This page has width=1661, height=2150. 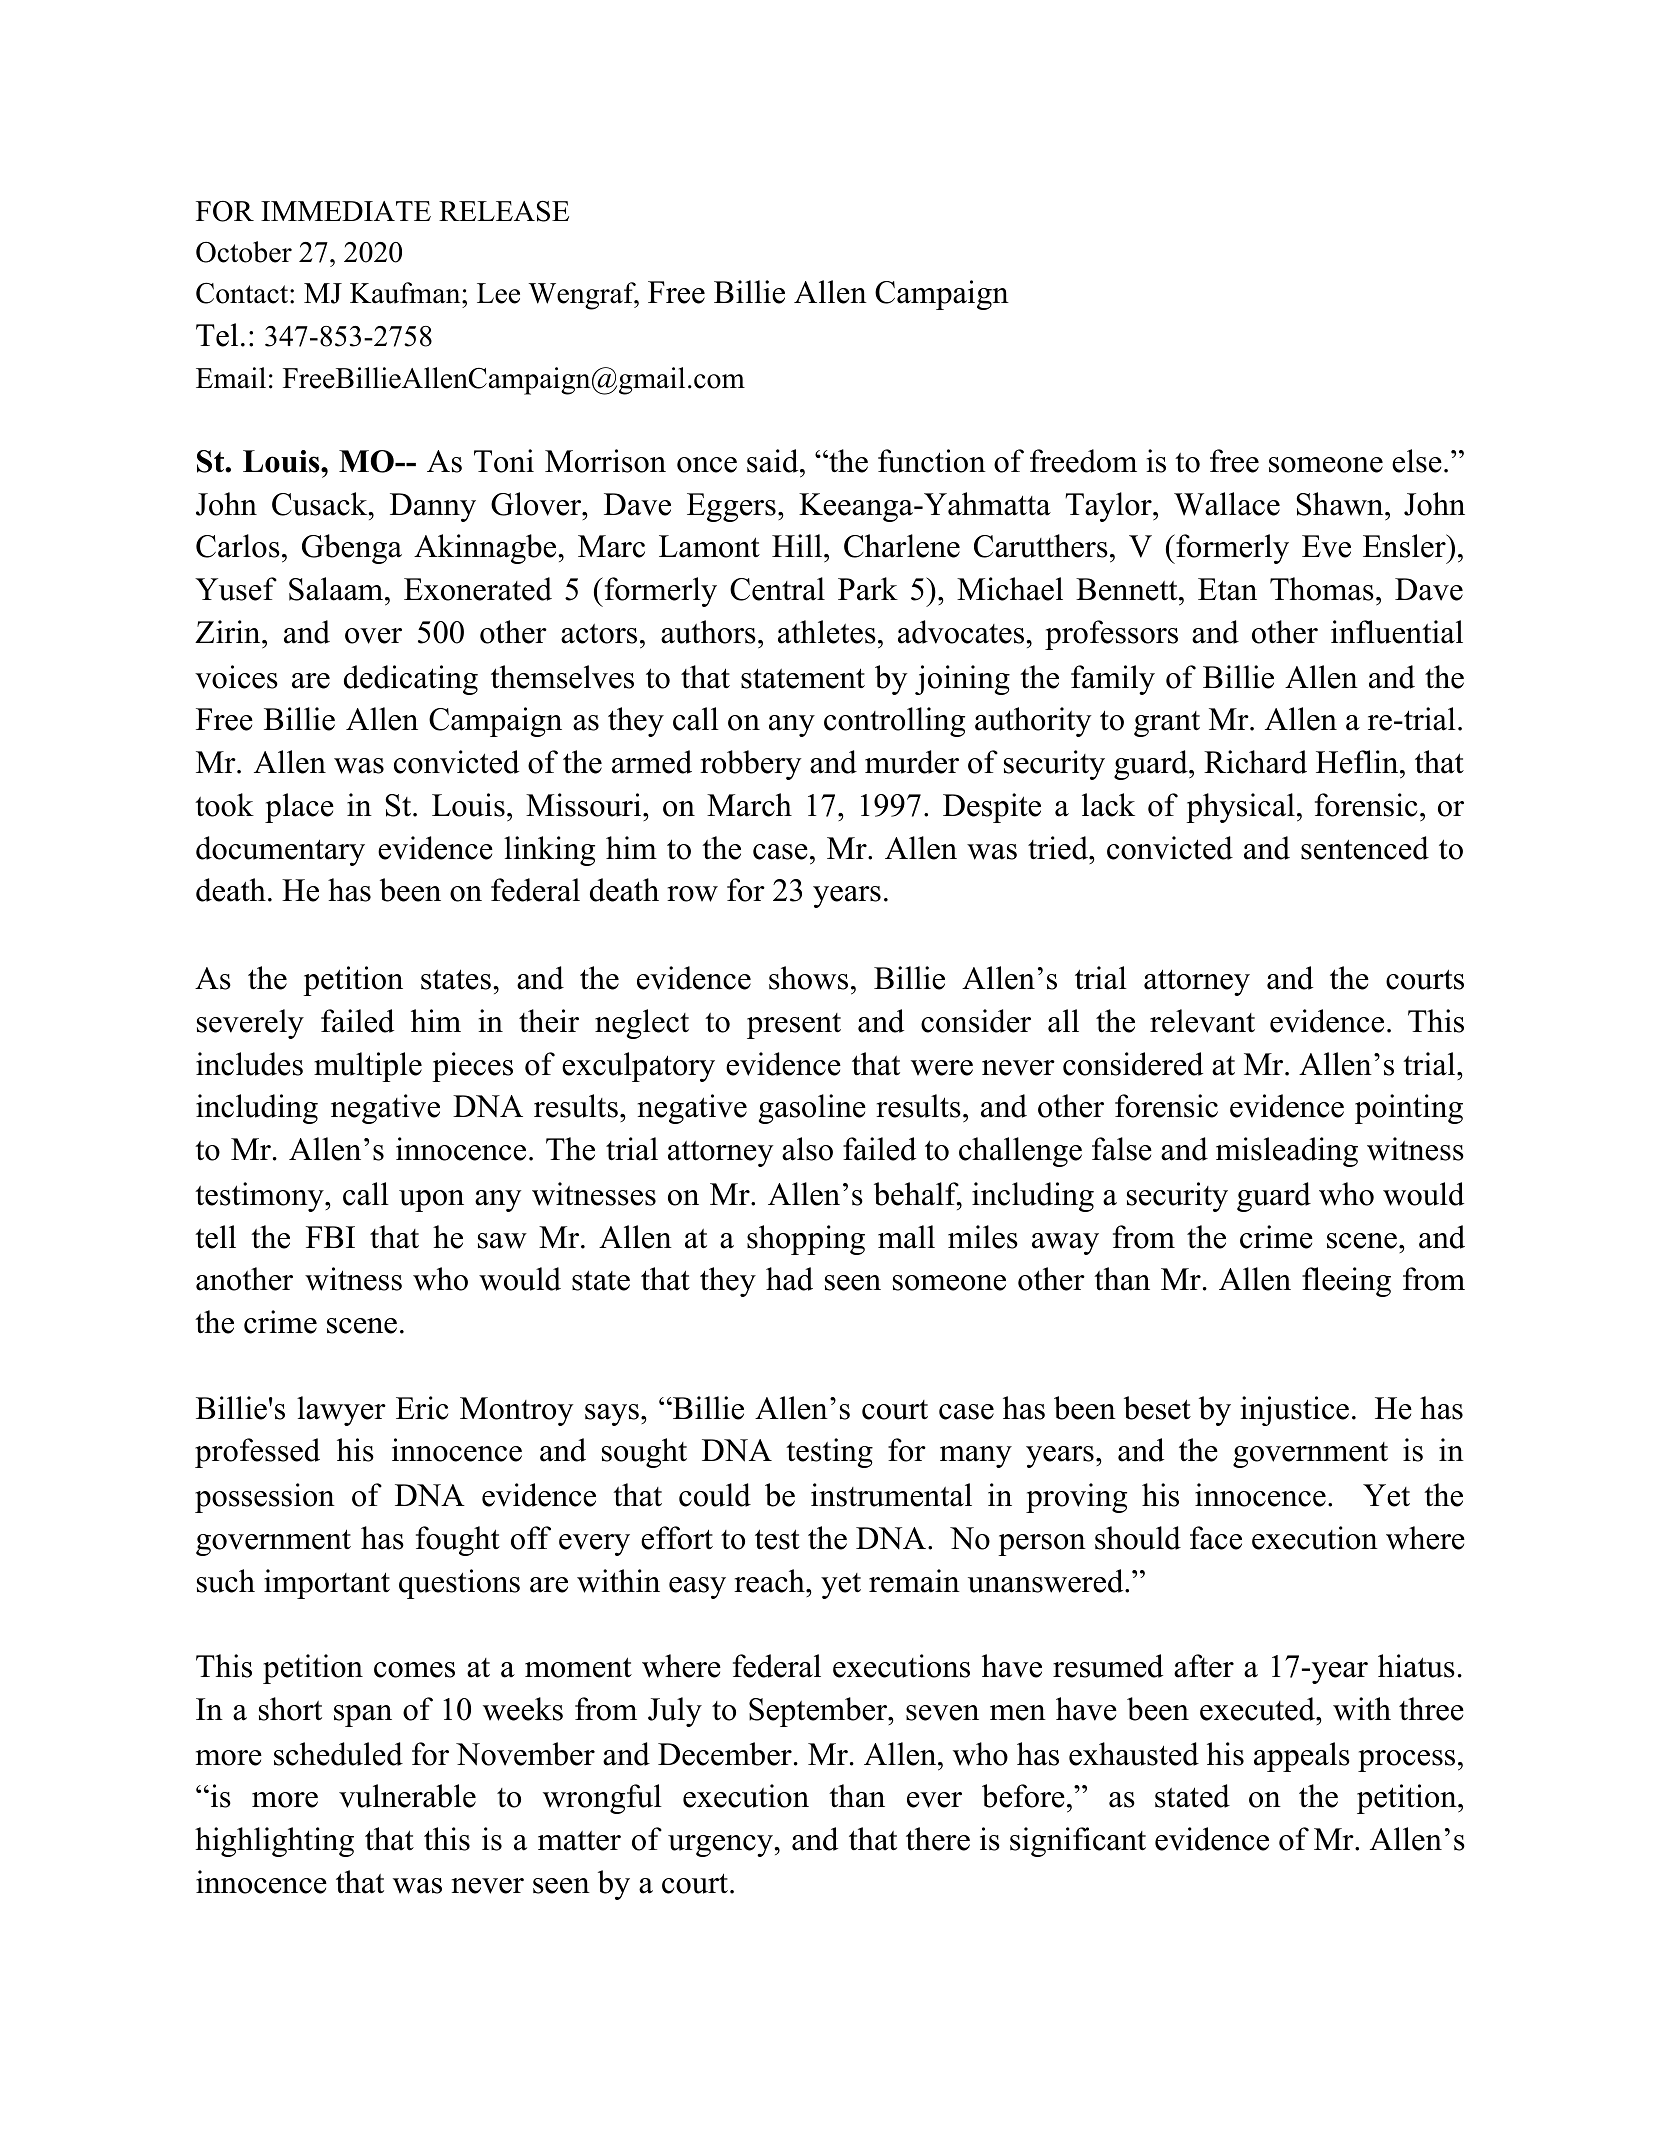 I want to click on relevant, so click(x=1202, y=1021).
